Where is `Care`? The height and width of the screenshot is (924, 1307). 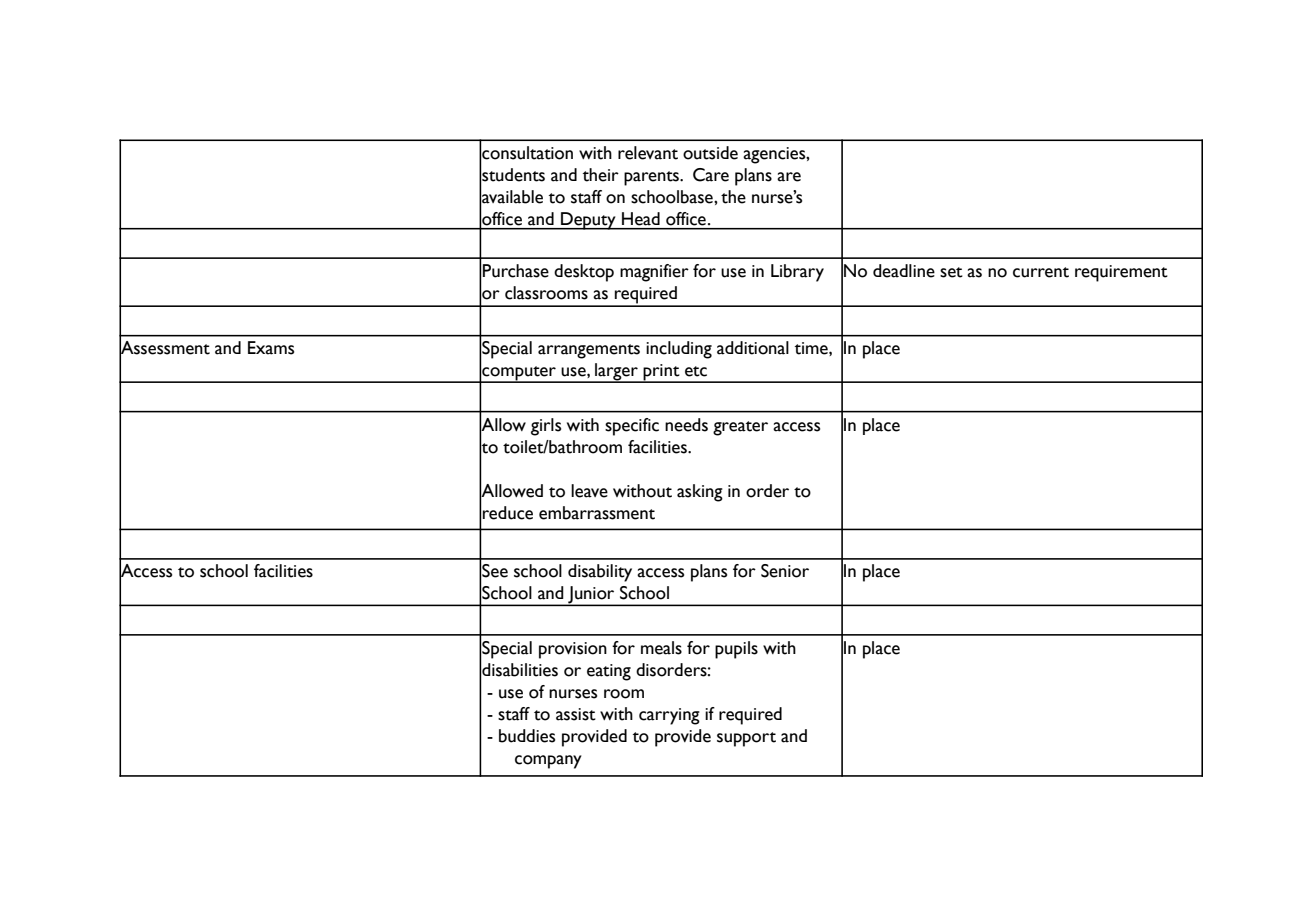 Care is located at coordinates (711, 175).
